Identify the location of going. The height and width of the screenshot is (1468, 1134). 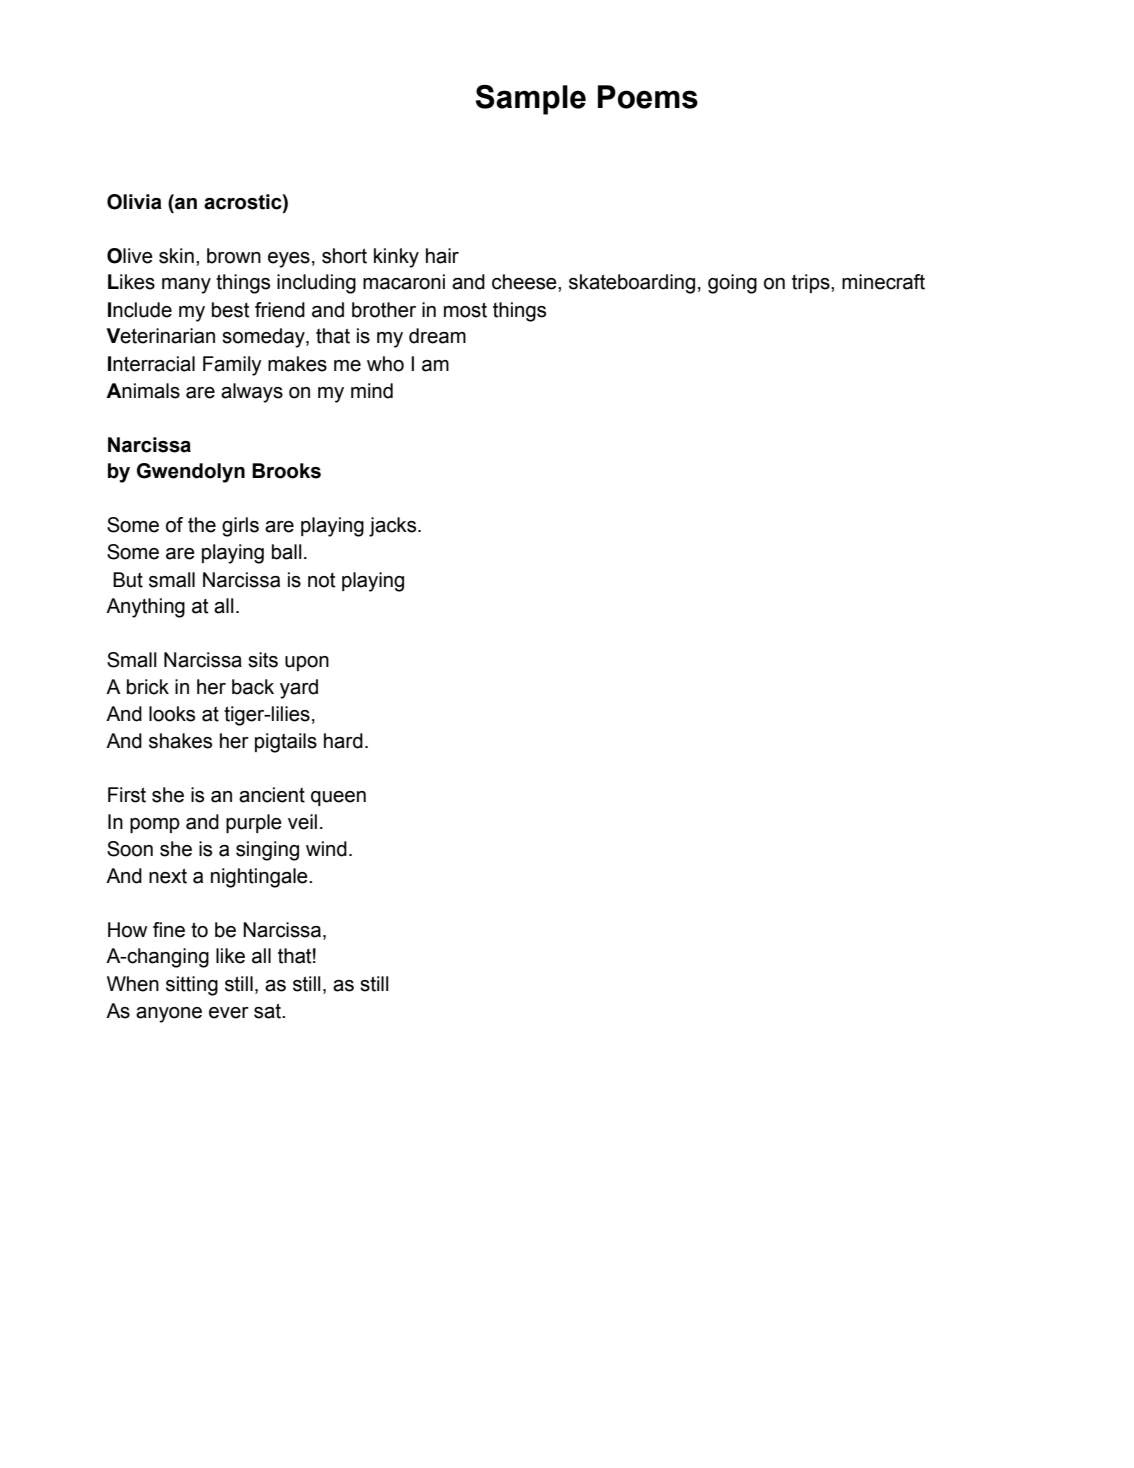
(732, 284).
